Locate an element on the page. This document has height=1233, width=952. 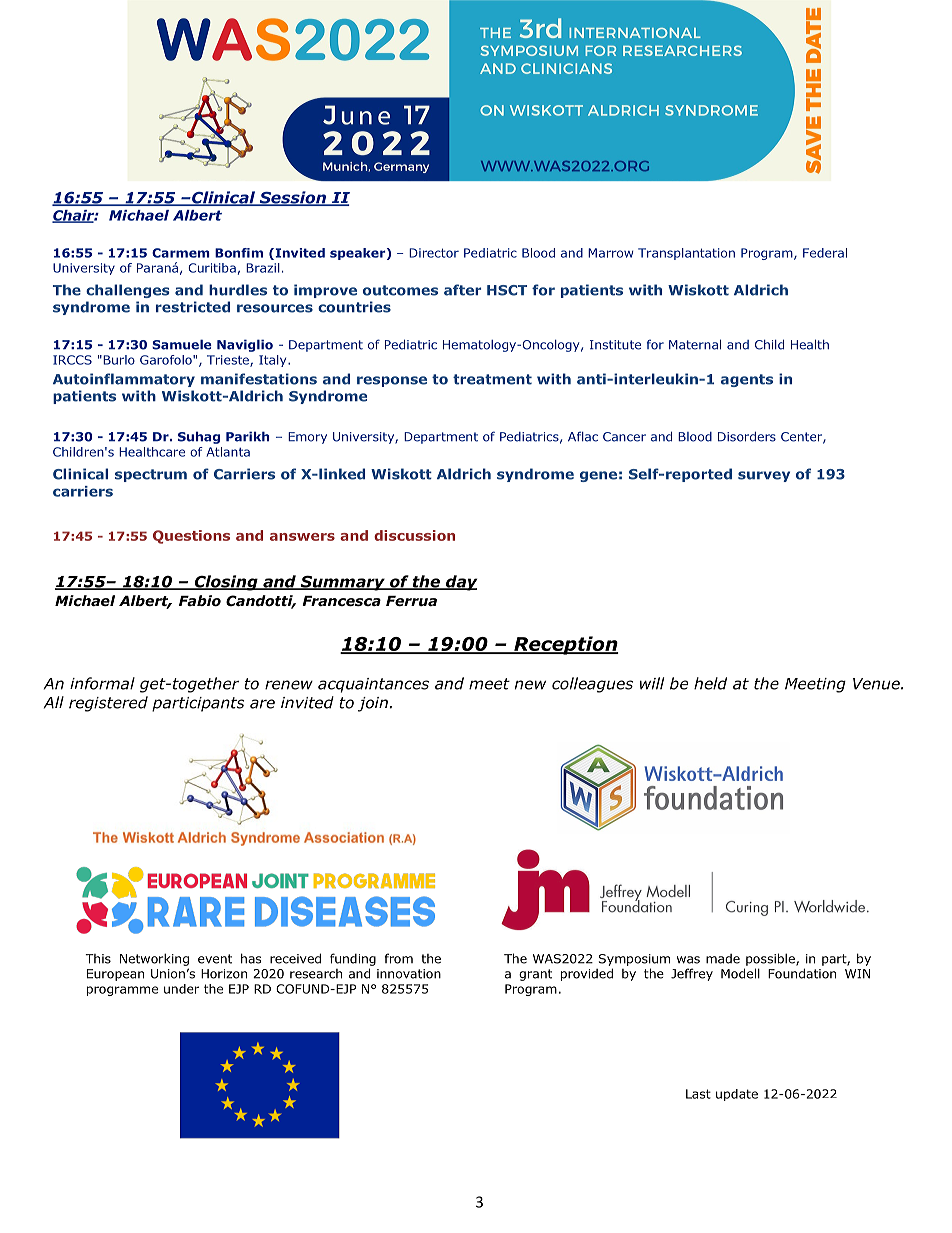
grant is located at coordinates (535, 975).
